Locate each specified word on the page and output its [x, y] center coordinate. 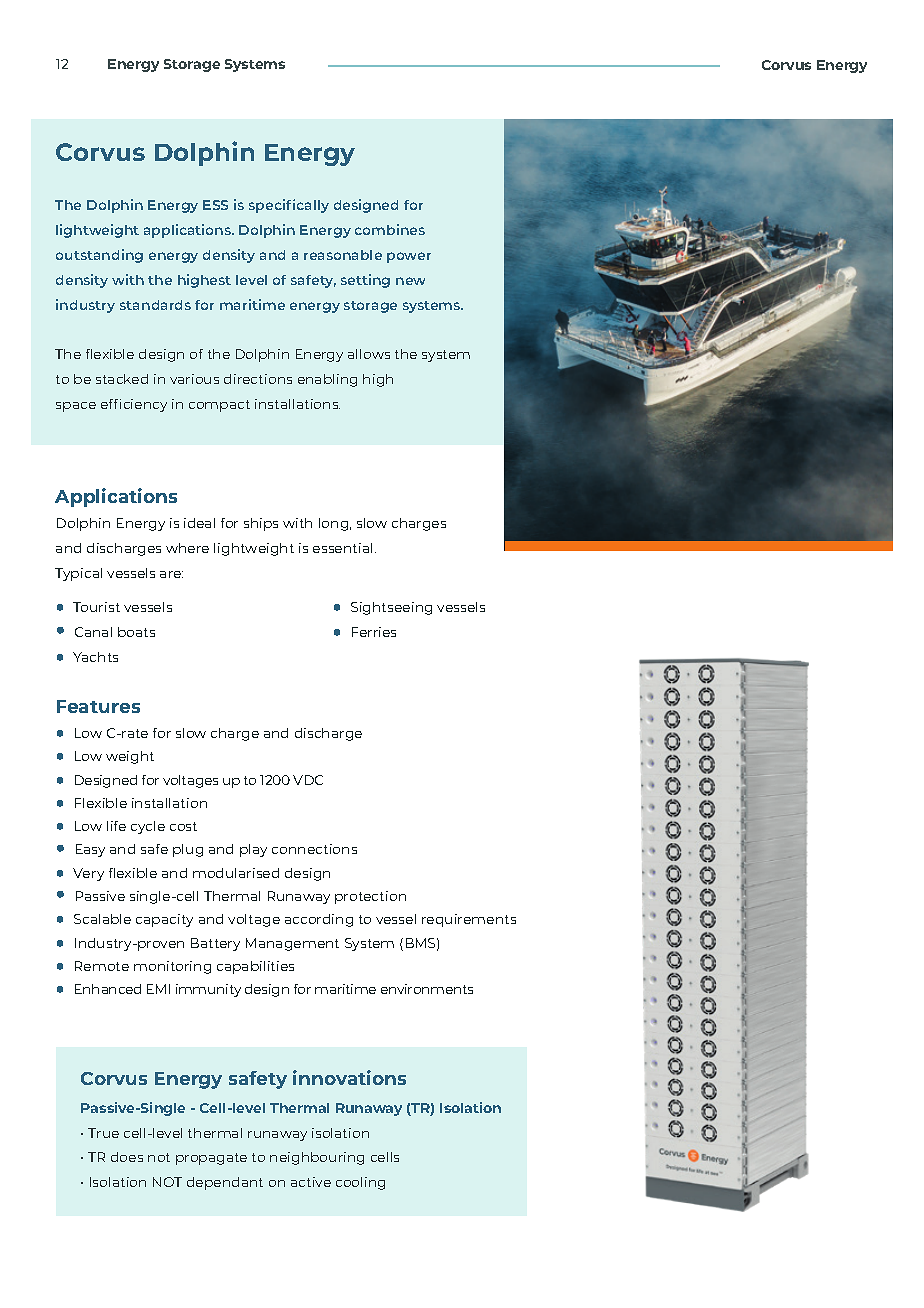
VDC [308, 780]
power [409, 257]
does [127, 1157]
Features [98, 706]
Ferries [374, 632]
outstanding [99, 256]
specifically [289, 206]
